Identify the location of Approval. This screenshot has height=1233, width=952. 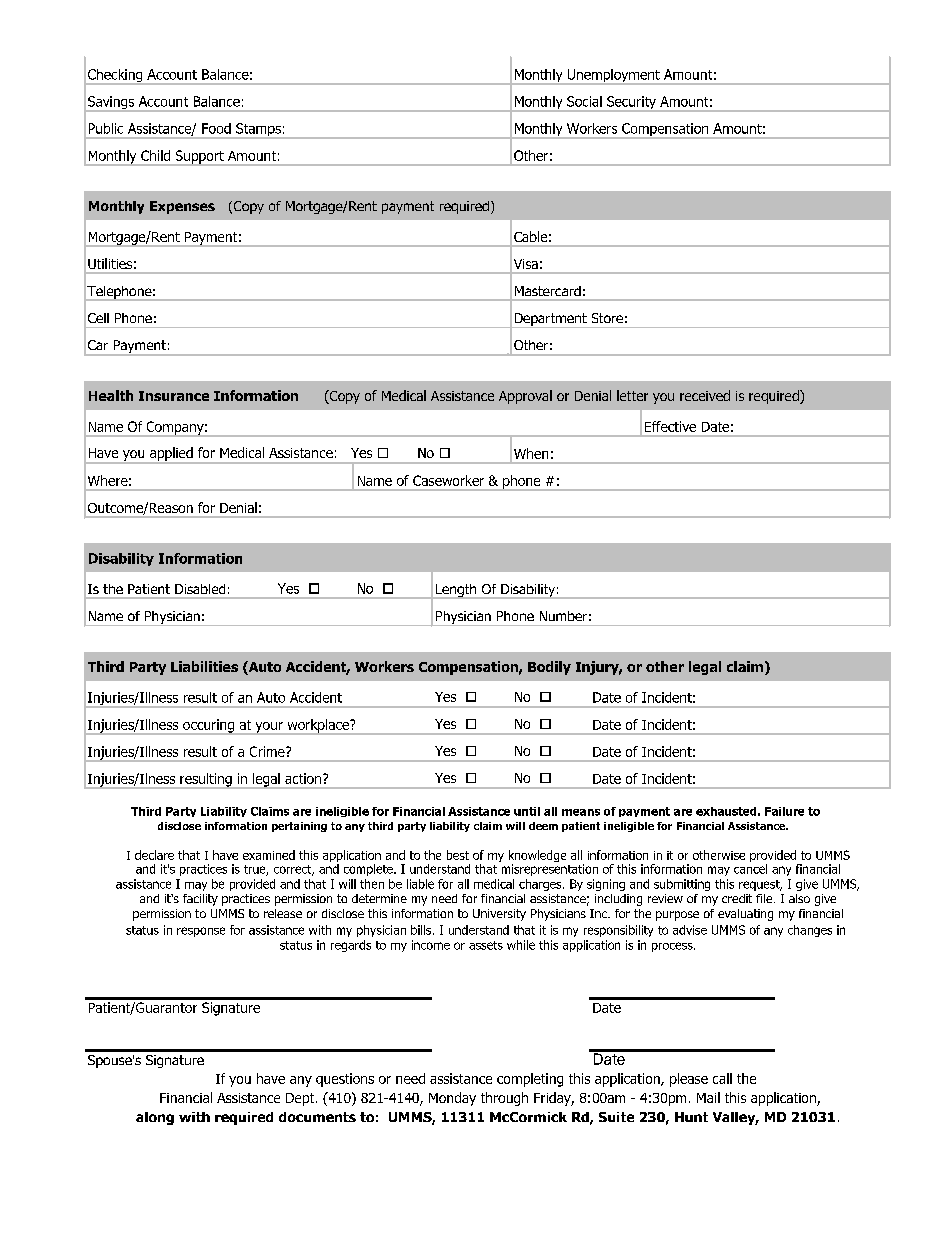
(525, 397).
